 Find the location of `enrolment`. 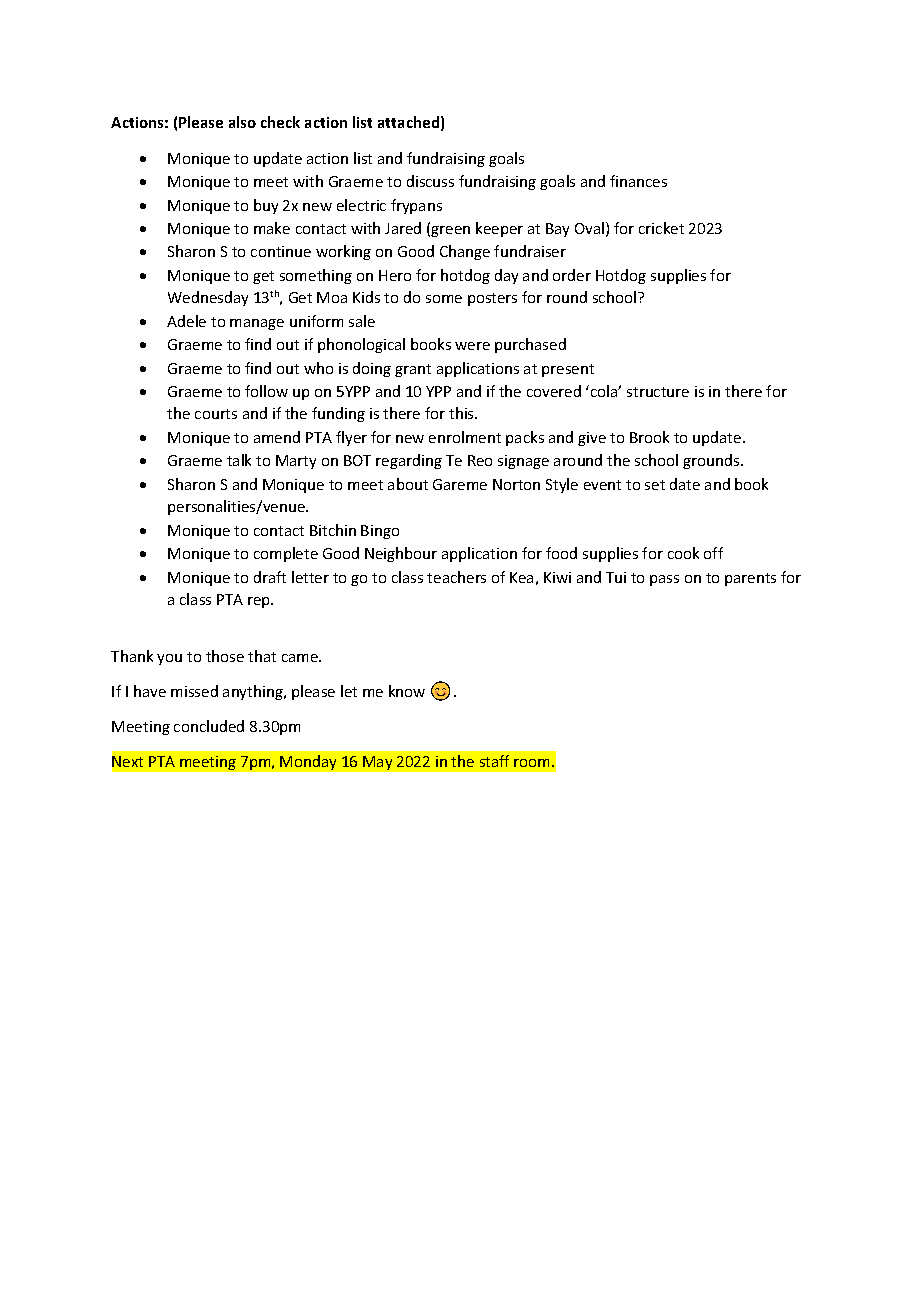

enrolment is located at coordinates (465, 437).
